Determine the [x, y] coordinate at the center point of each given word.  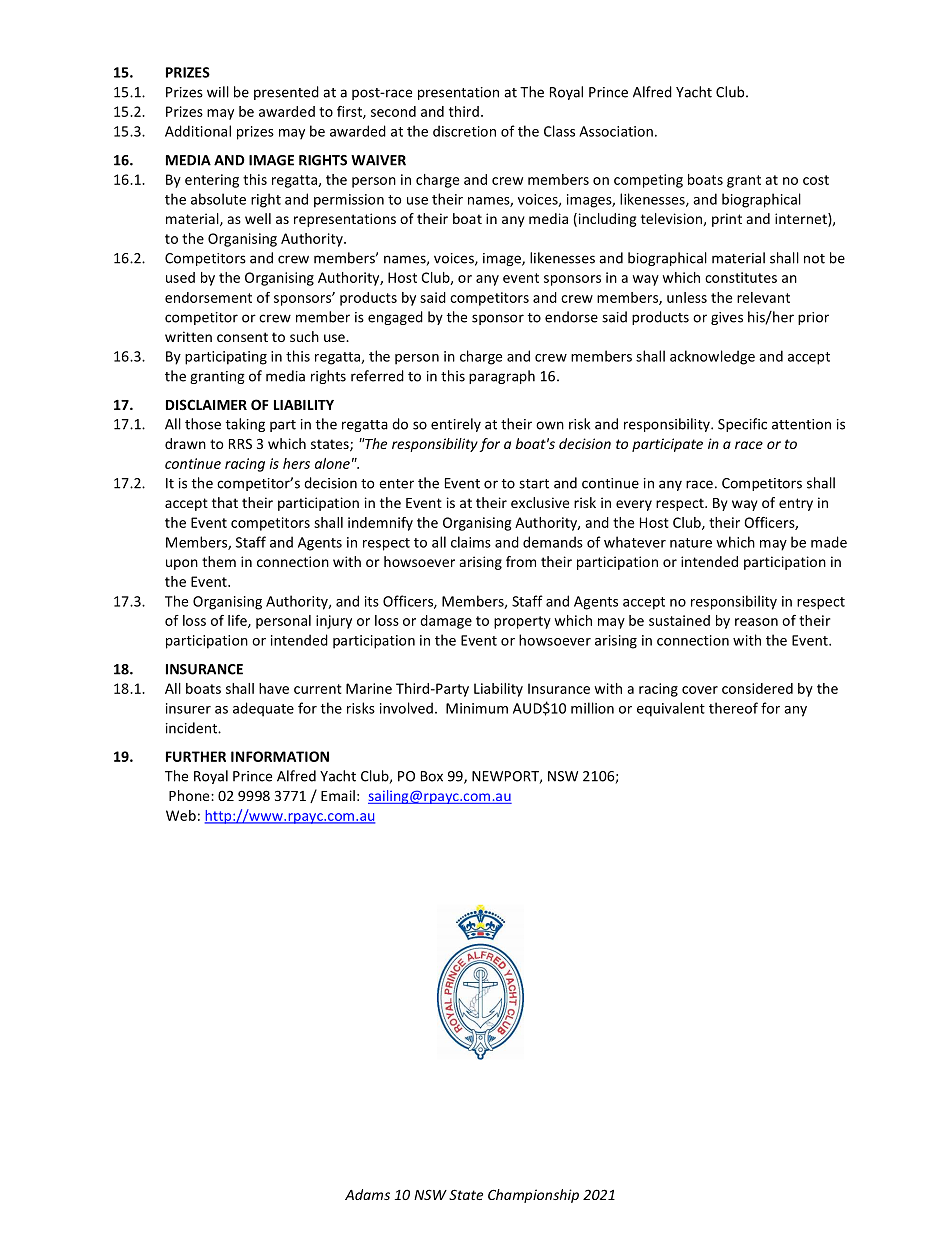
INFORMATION [280, 756]
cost [816, 180]
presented [286, 93]
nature [691, 543]
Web [181, 815]
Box [432, 776]
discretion [464, 131]
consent [242, 337]
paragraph [502, 377]
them [219, 561]
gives [727, 318]
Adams [367, 1194]
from [521, 561]
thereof [733, 708]
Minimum [477, 708]
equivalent [671, 709]
